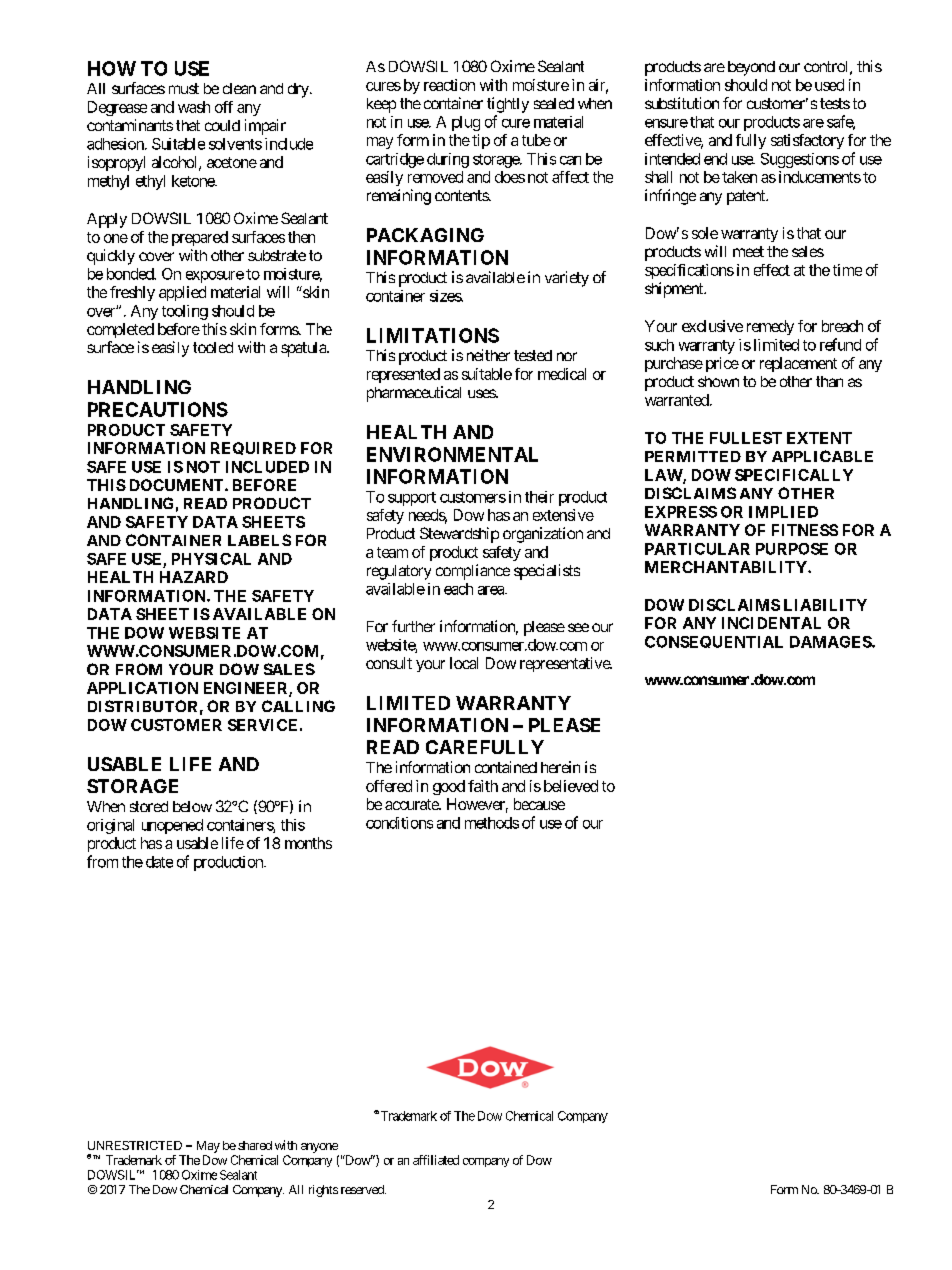  What do you see at coordinates (255, 1145) in the document?
I see `shared` at bounding box center [255, 1145].
